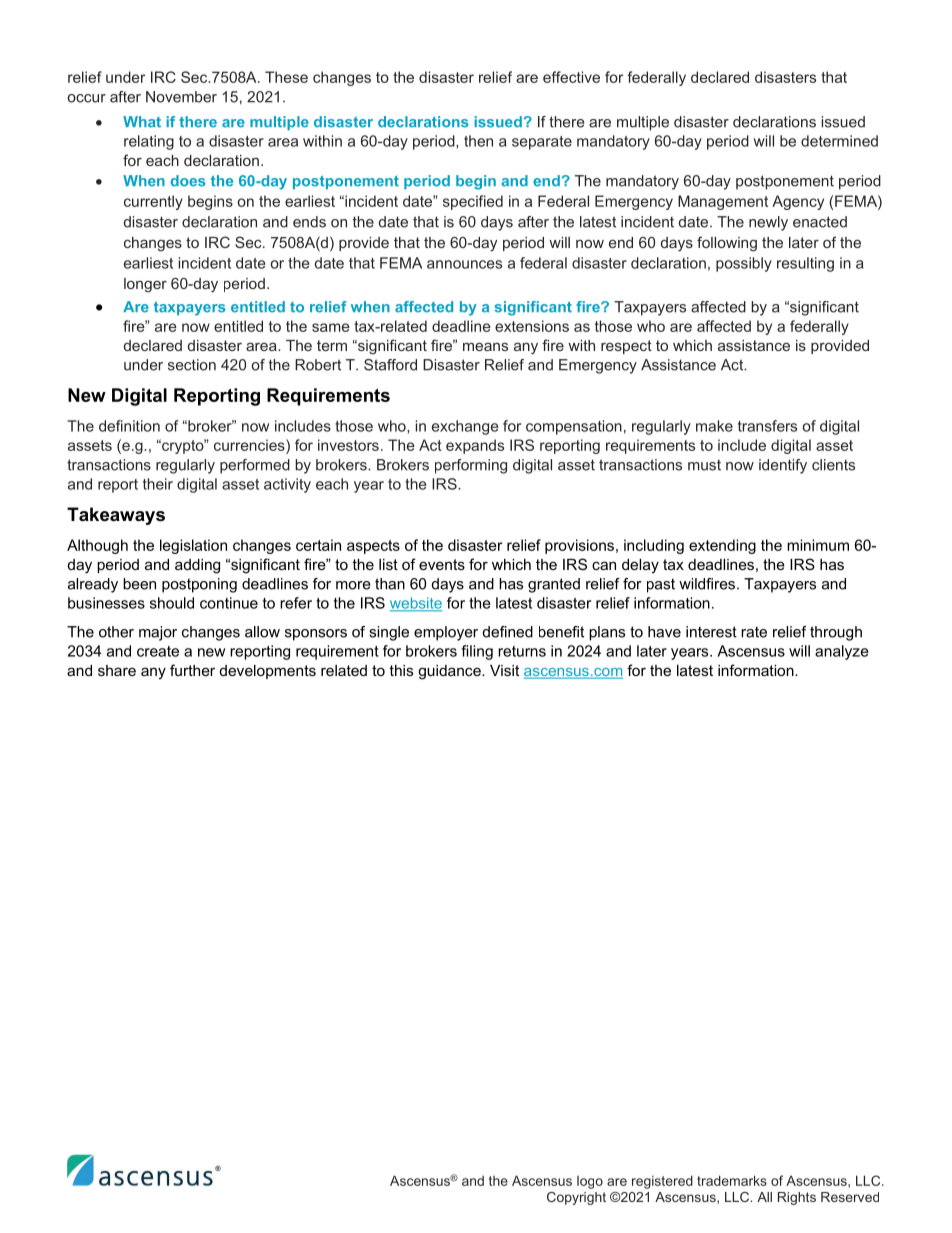 The height and width of the screenshot is (1233, 952). What do you see at coordinates (181, 97) in the screenshot?
I see `November` at bounding box center [181, 97].
